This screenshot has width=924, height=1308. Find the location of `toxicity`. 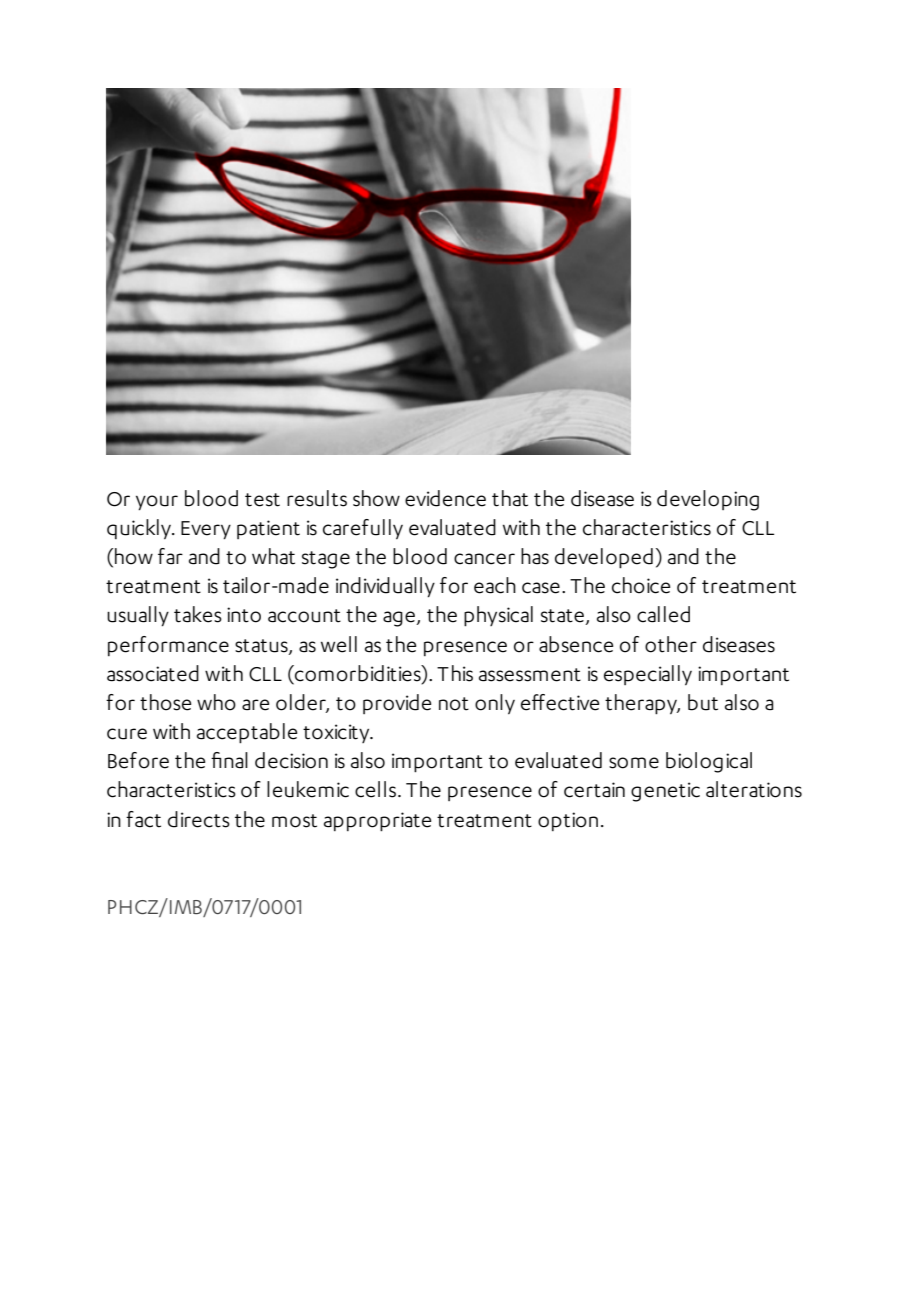

toxicity is located at coordinates (337, 733).
